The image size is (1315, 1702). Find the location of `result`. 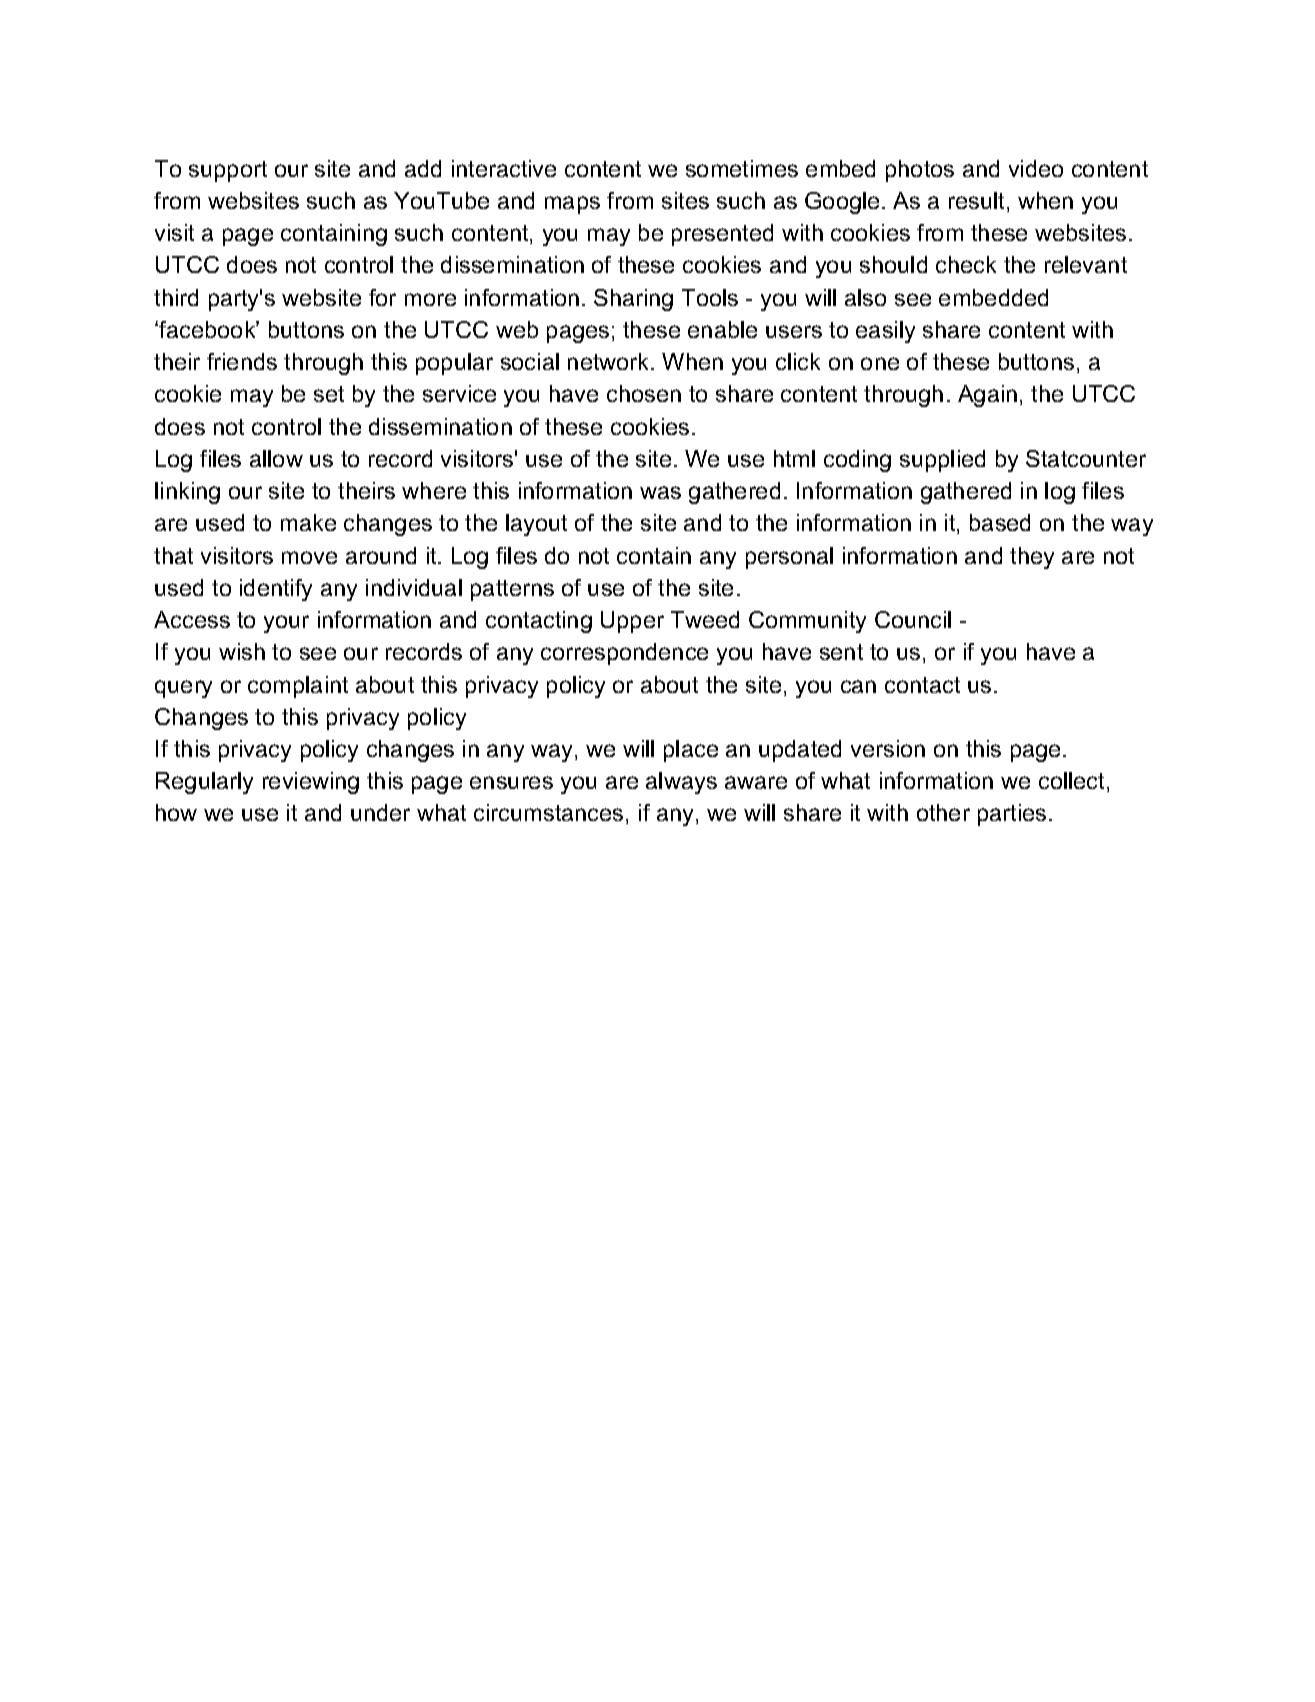

result is located at coordinates (978, 202).
